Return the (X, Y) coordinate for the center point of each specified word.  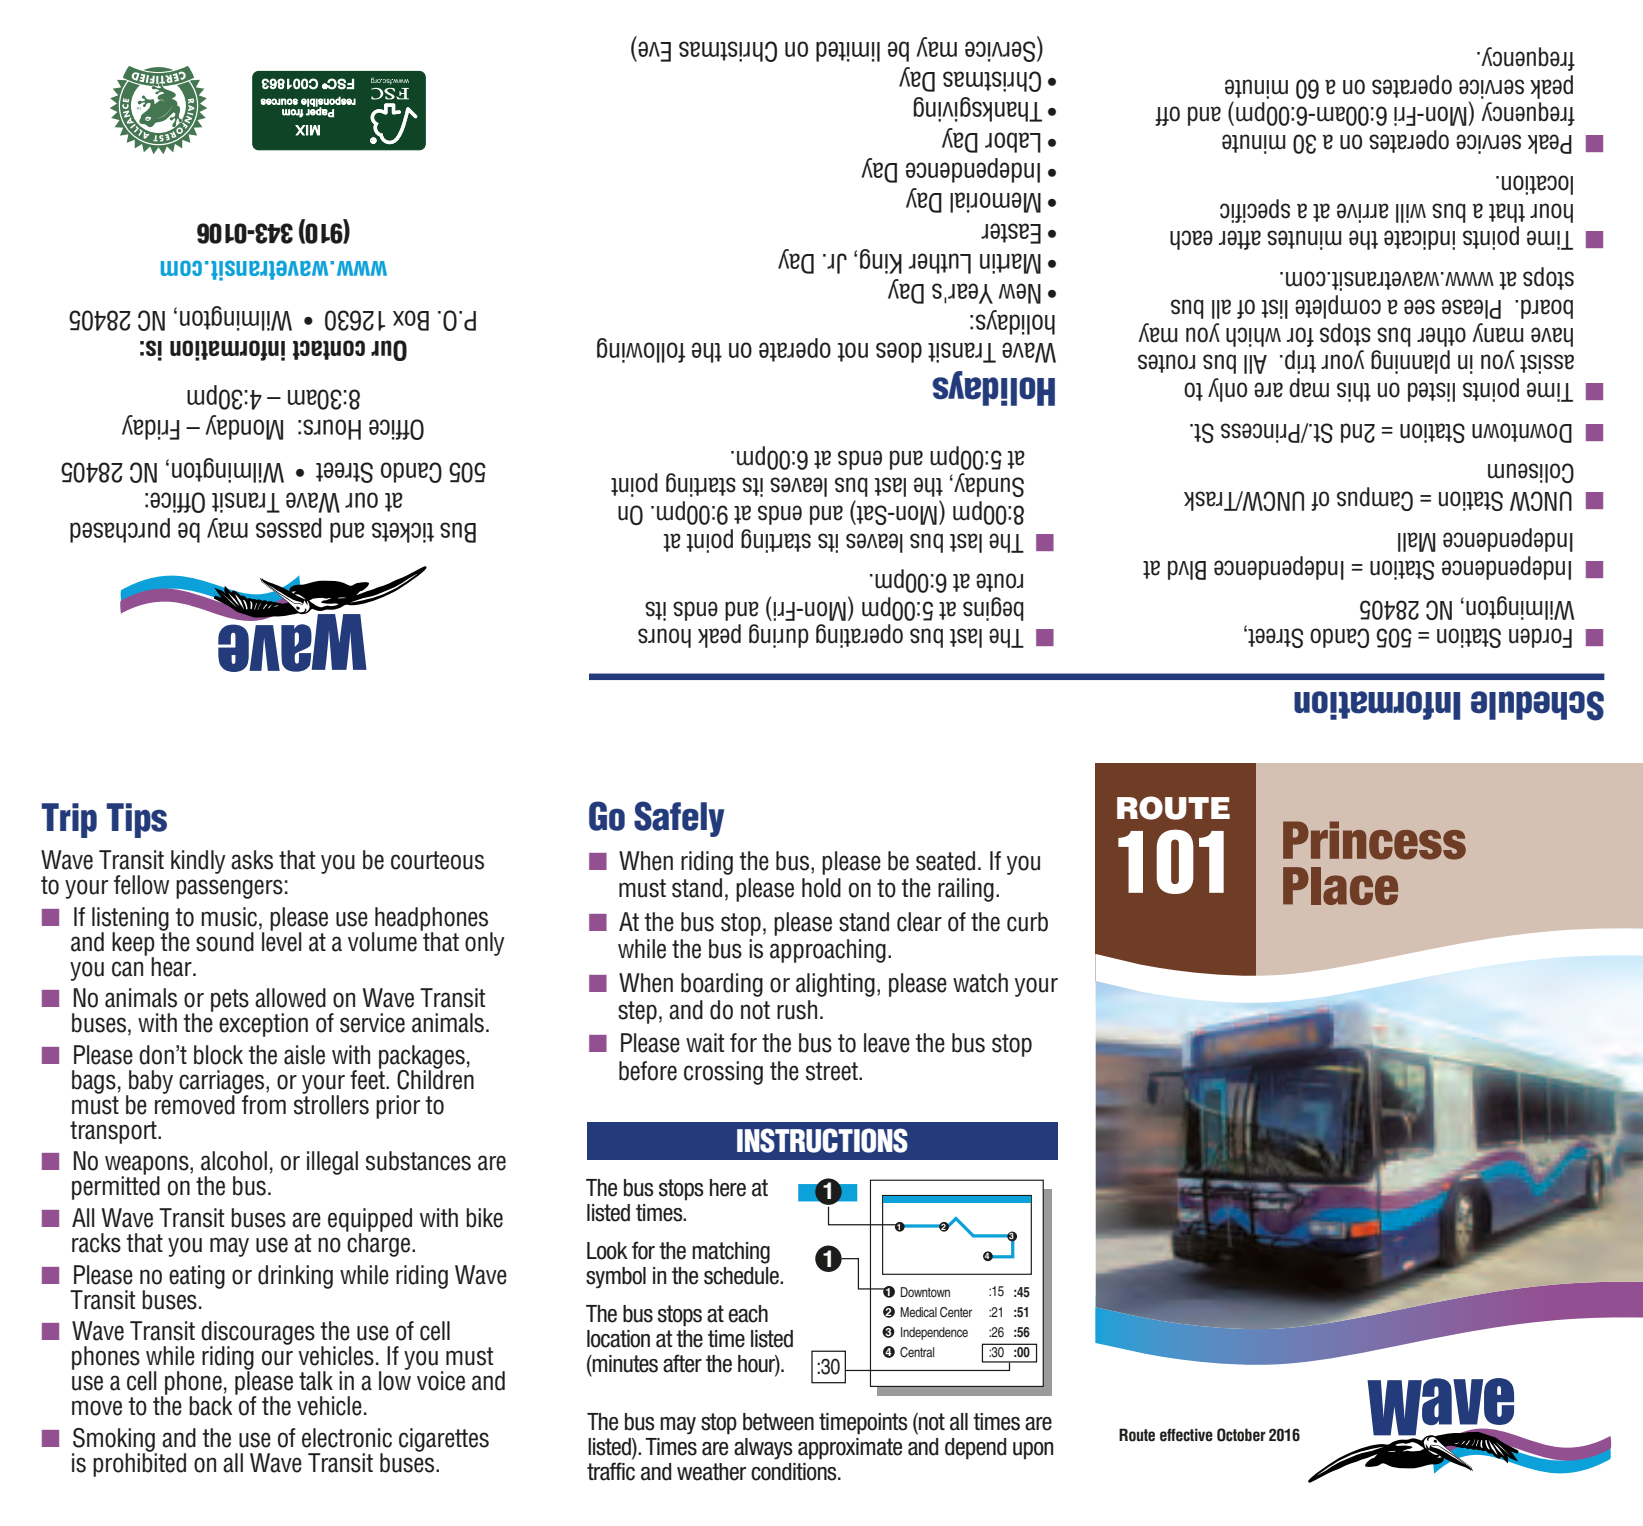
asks (252, 860)
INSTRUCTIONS (822, 1140)
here (728, 1188)
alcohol (234, 1161)
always (763, 1449)
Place (1340, 886)
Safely (679, 819)
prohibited (139, 1463)
